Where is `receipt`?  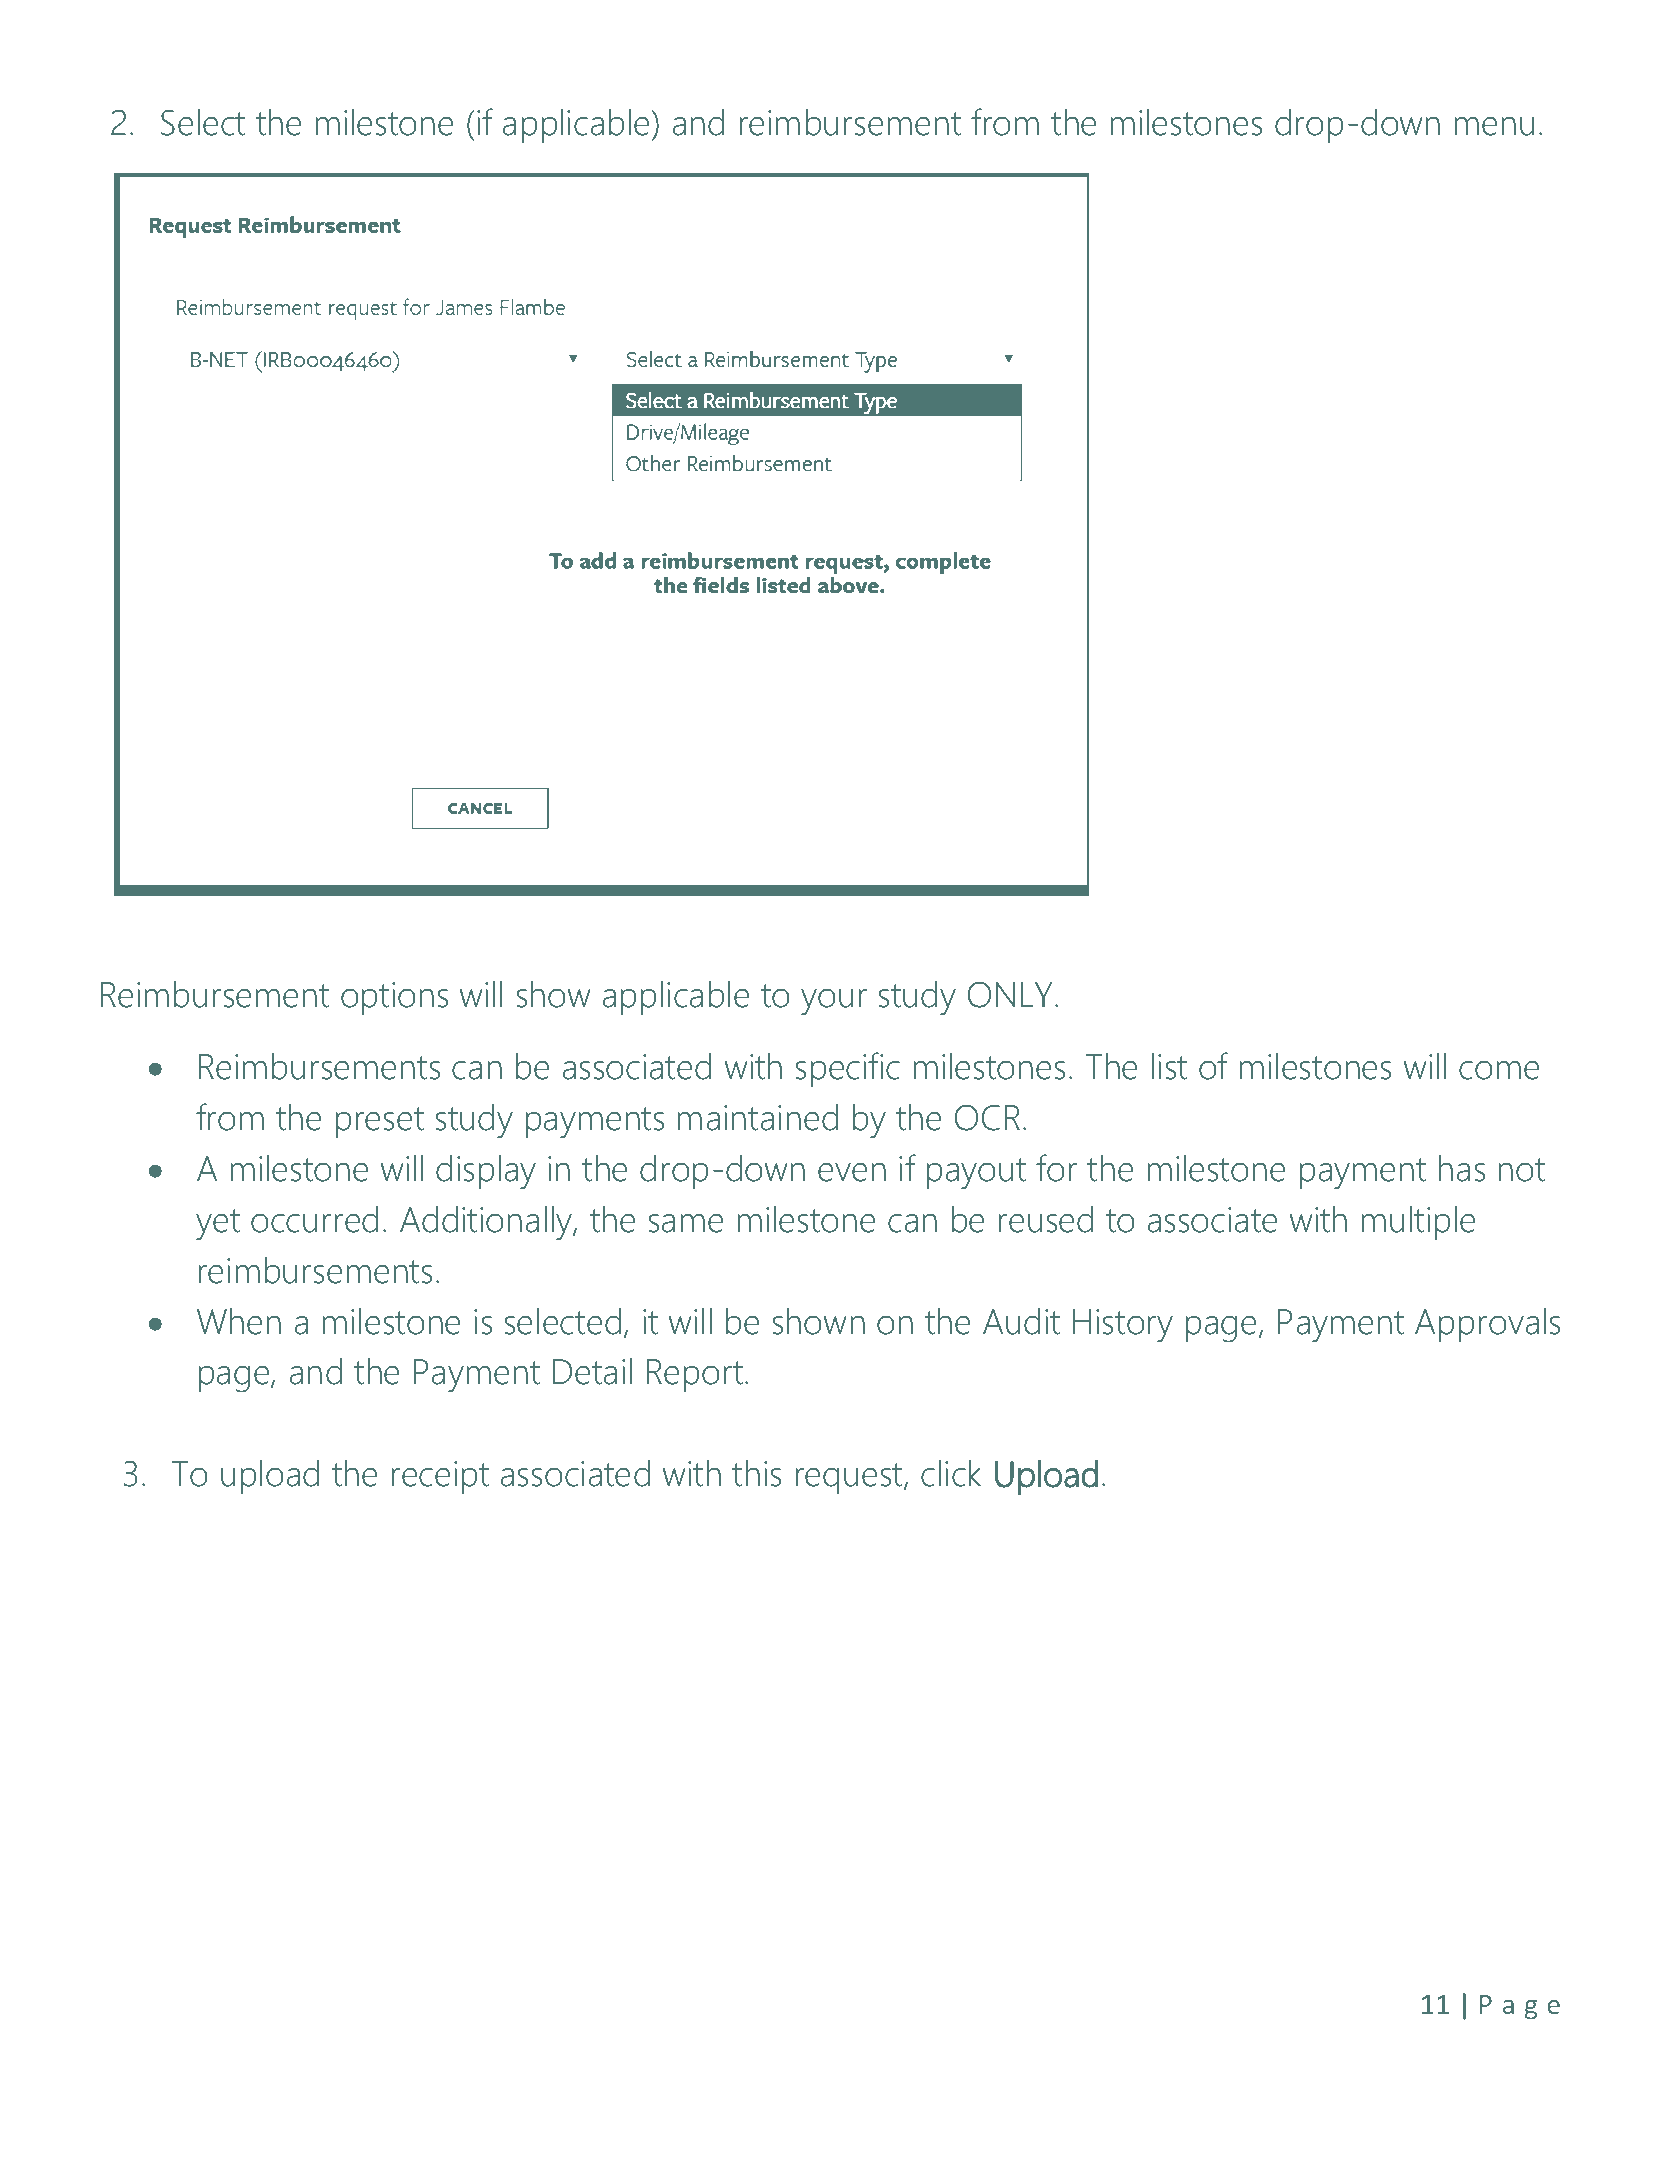 receipt is located at coordinates (440, 1477).
